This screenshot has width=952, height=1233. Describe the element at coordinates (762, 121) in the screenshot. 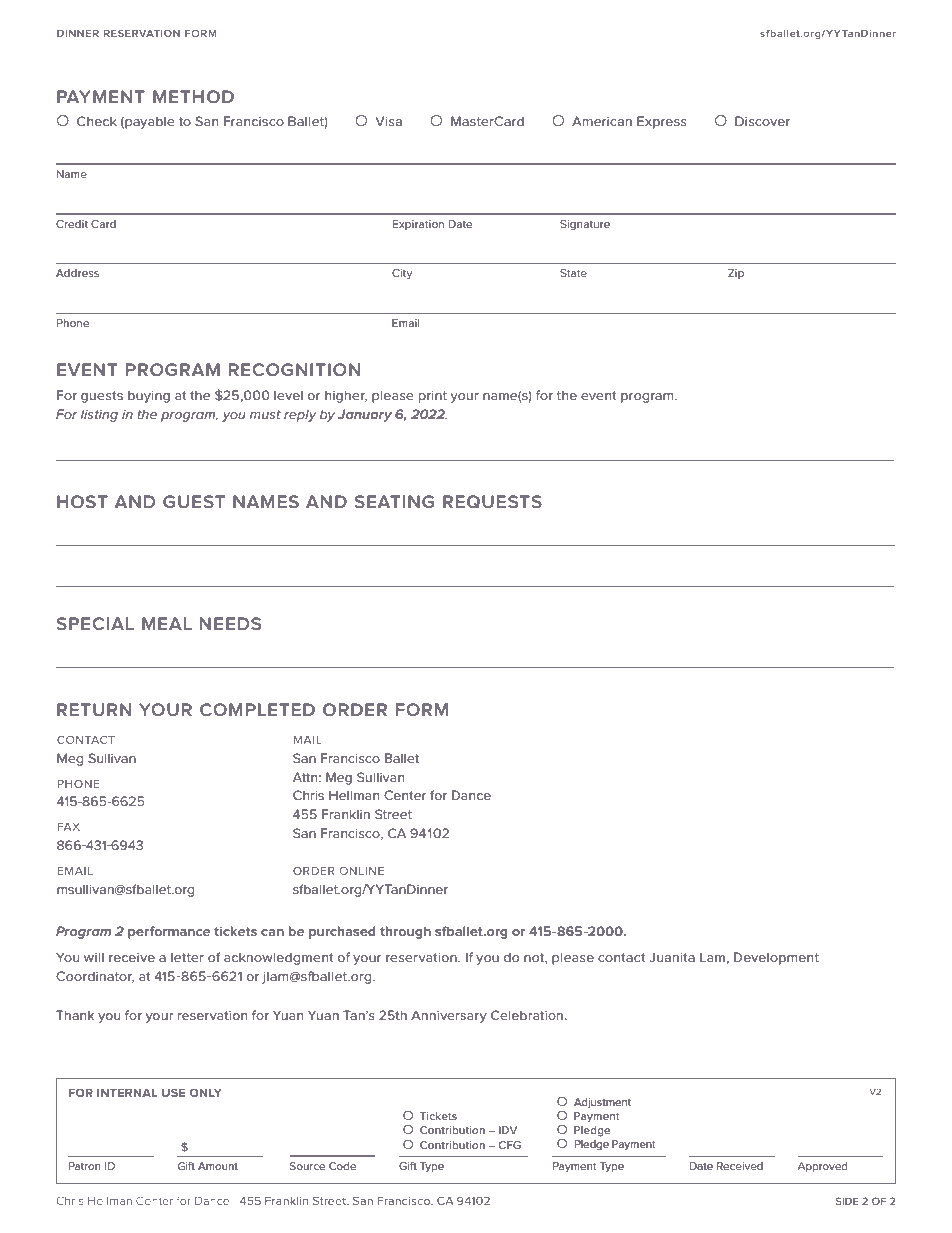

I see `Discover` at that location.
